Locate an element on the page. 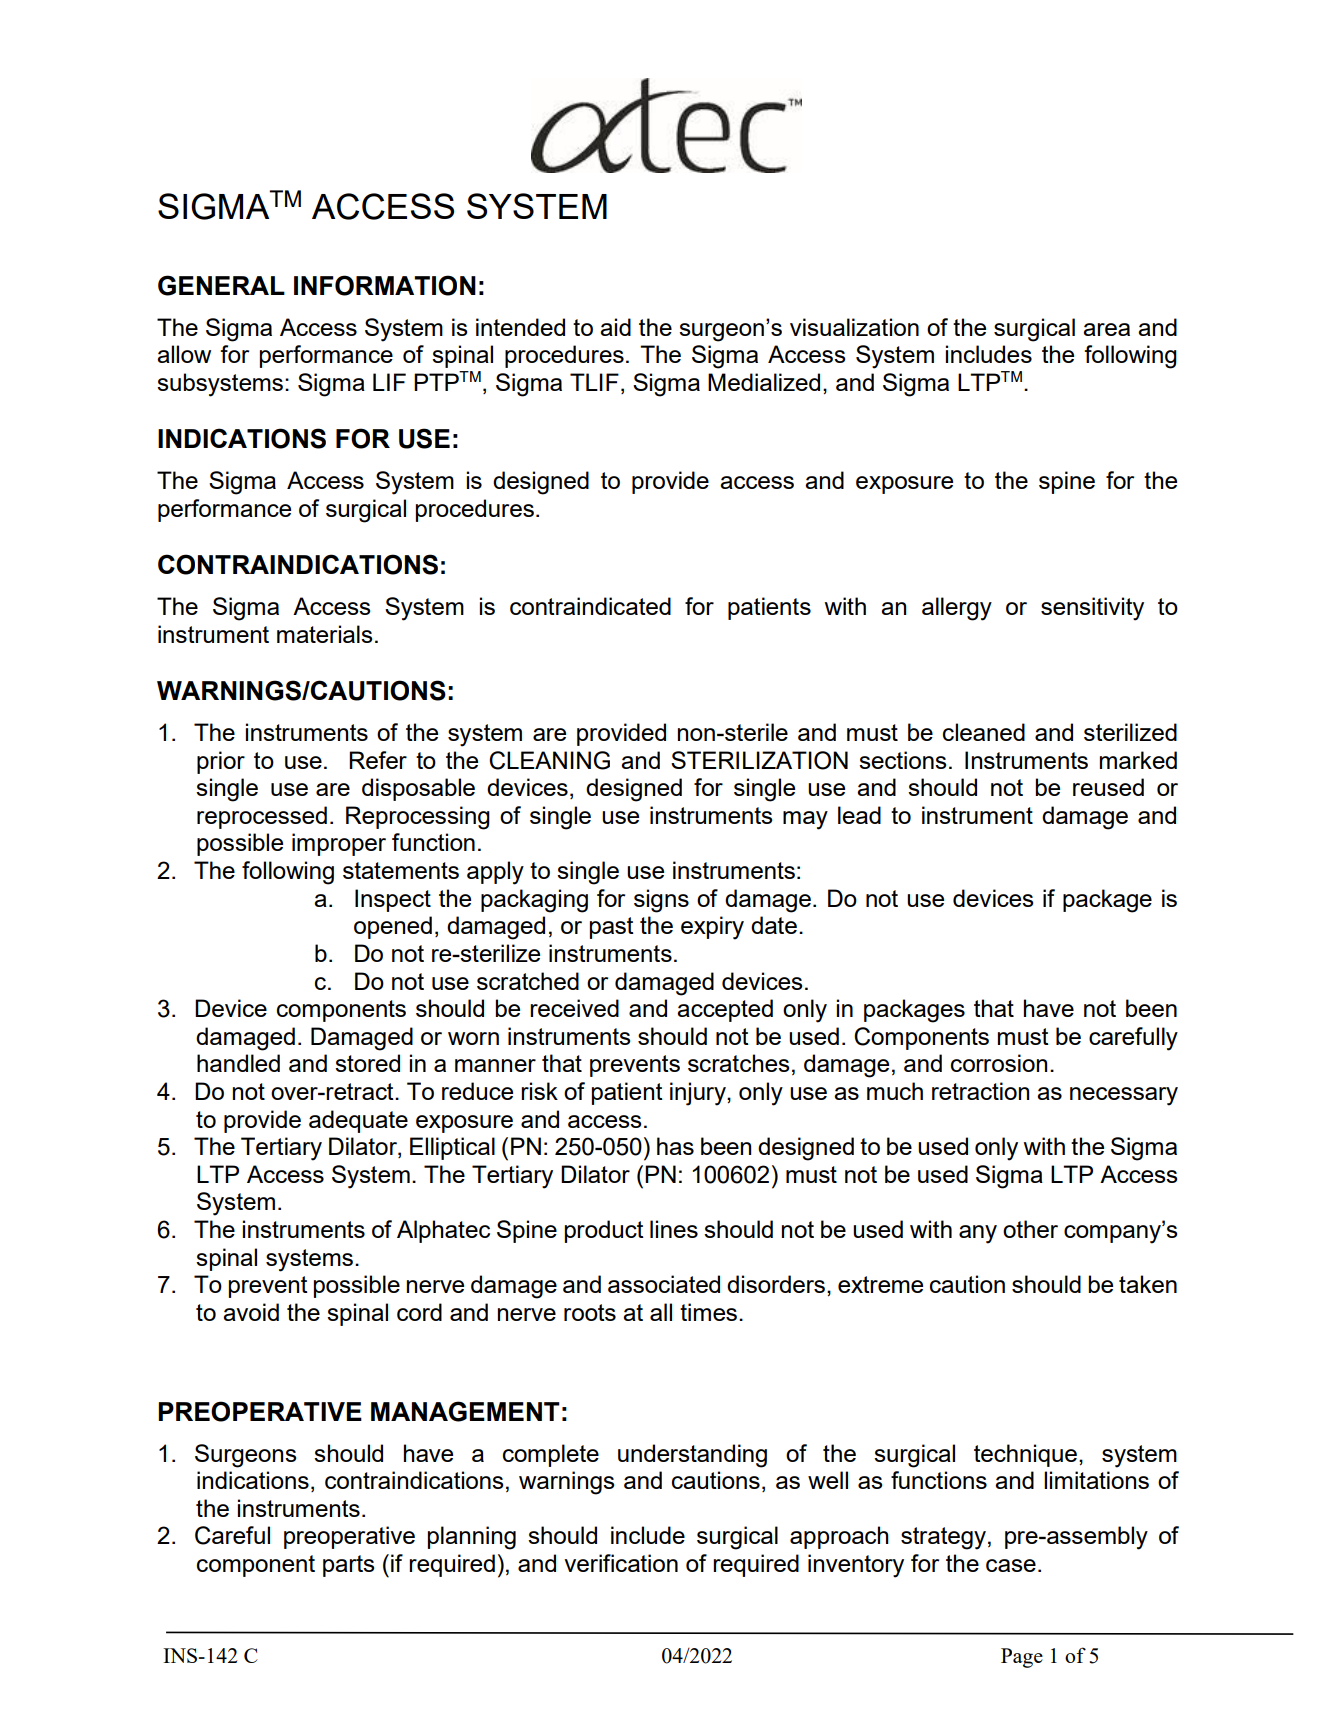  area is located at coordinates (1106, 329).
